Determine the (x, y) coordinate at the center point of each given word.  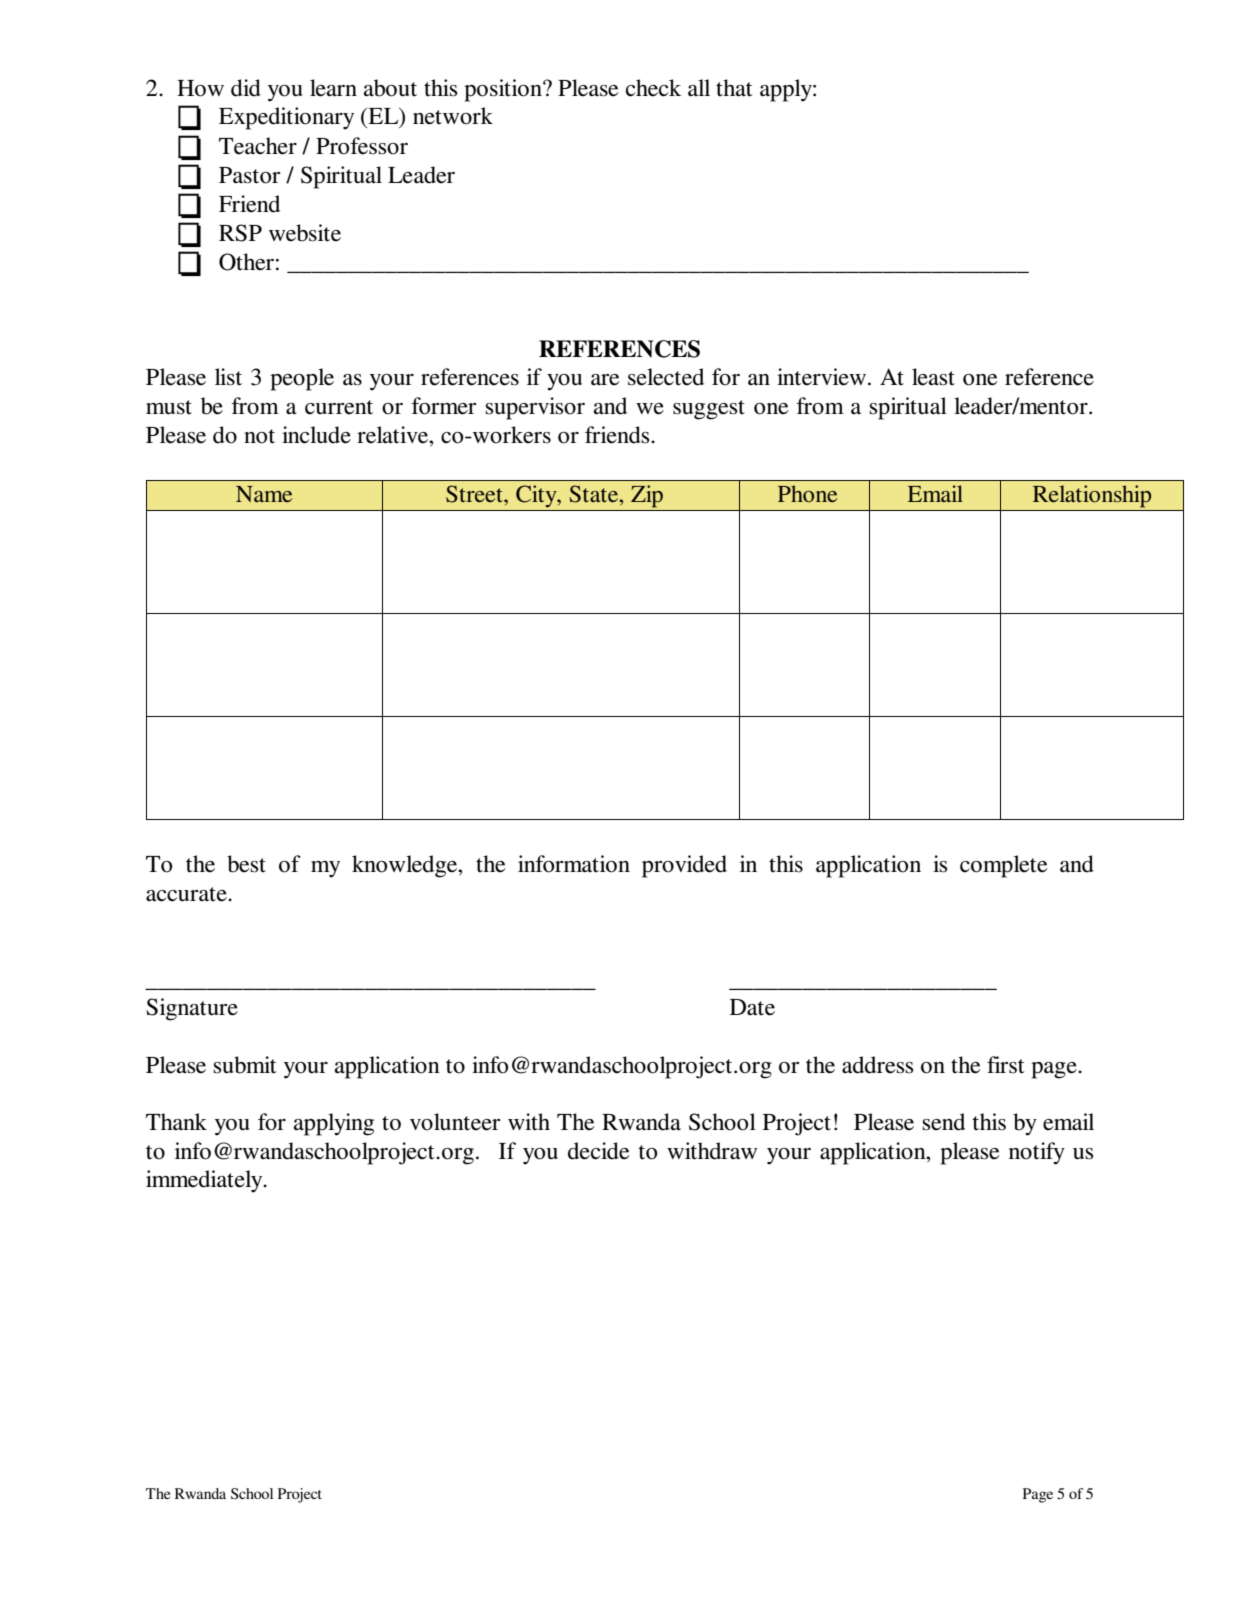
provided (684, 866)
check (653, 88)
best (246, 864)
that (734, 88)
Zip (647, 496)
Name (264, 494)
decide (599, 1151)
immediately (205, 1181)
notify (1037, 1153)
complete (1004, 866)
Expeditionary (286, 118)
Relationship (1092, 496)
